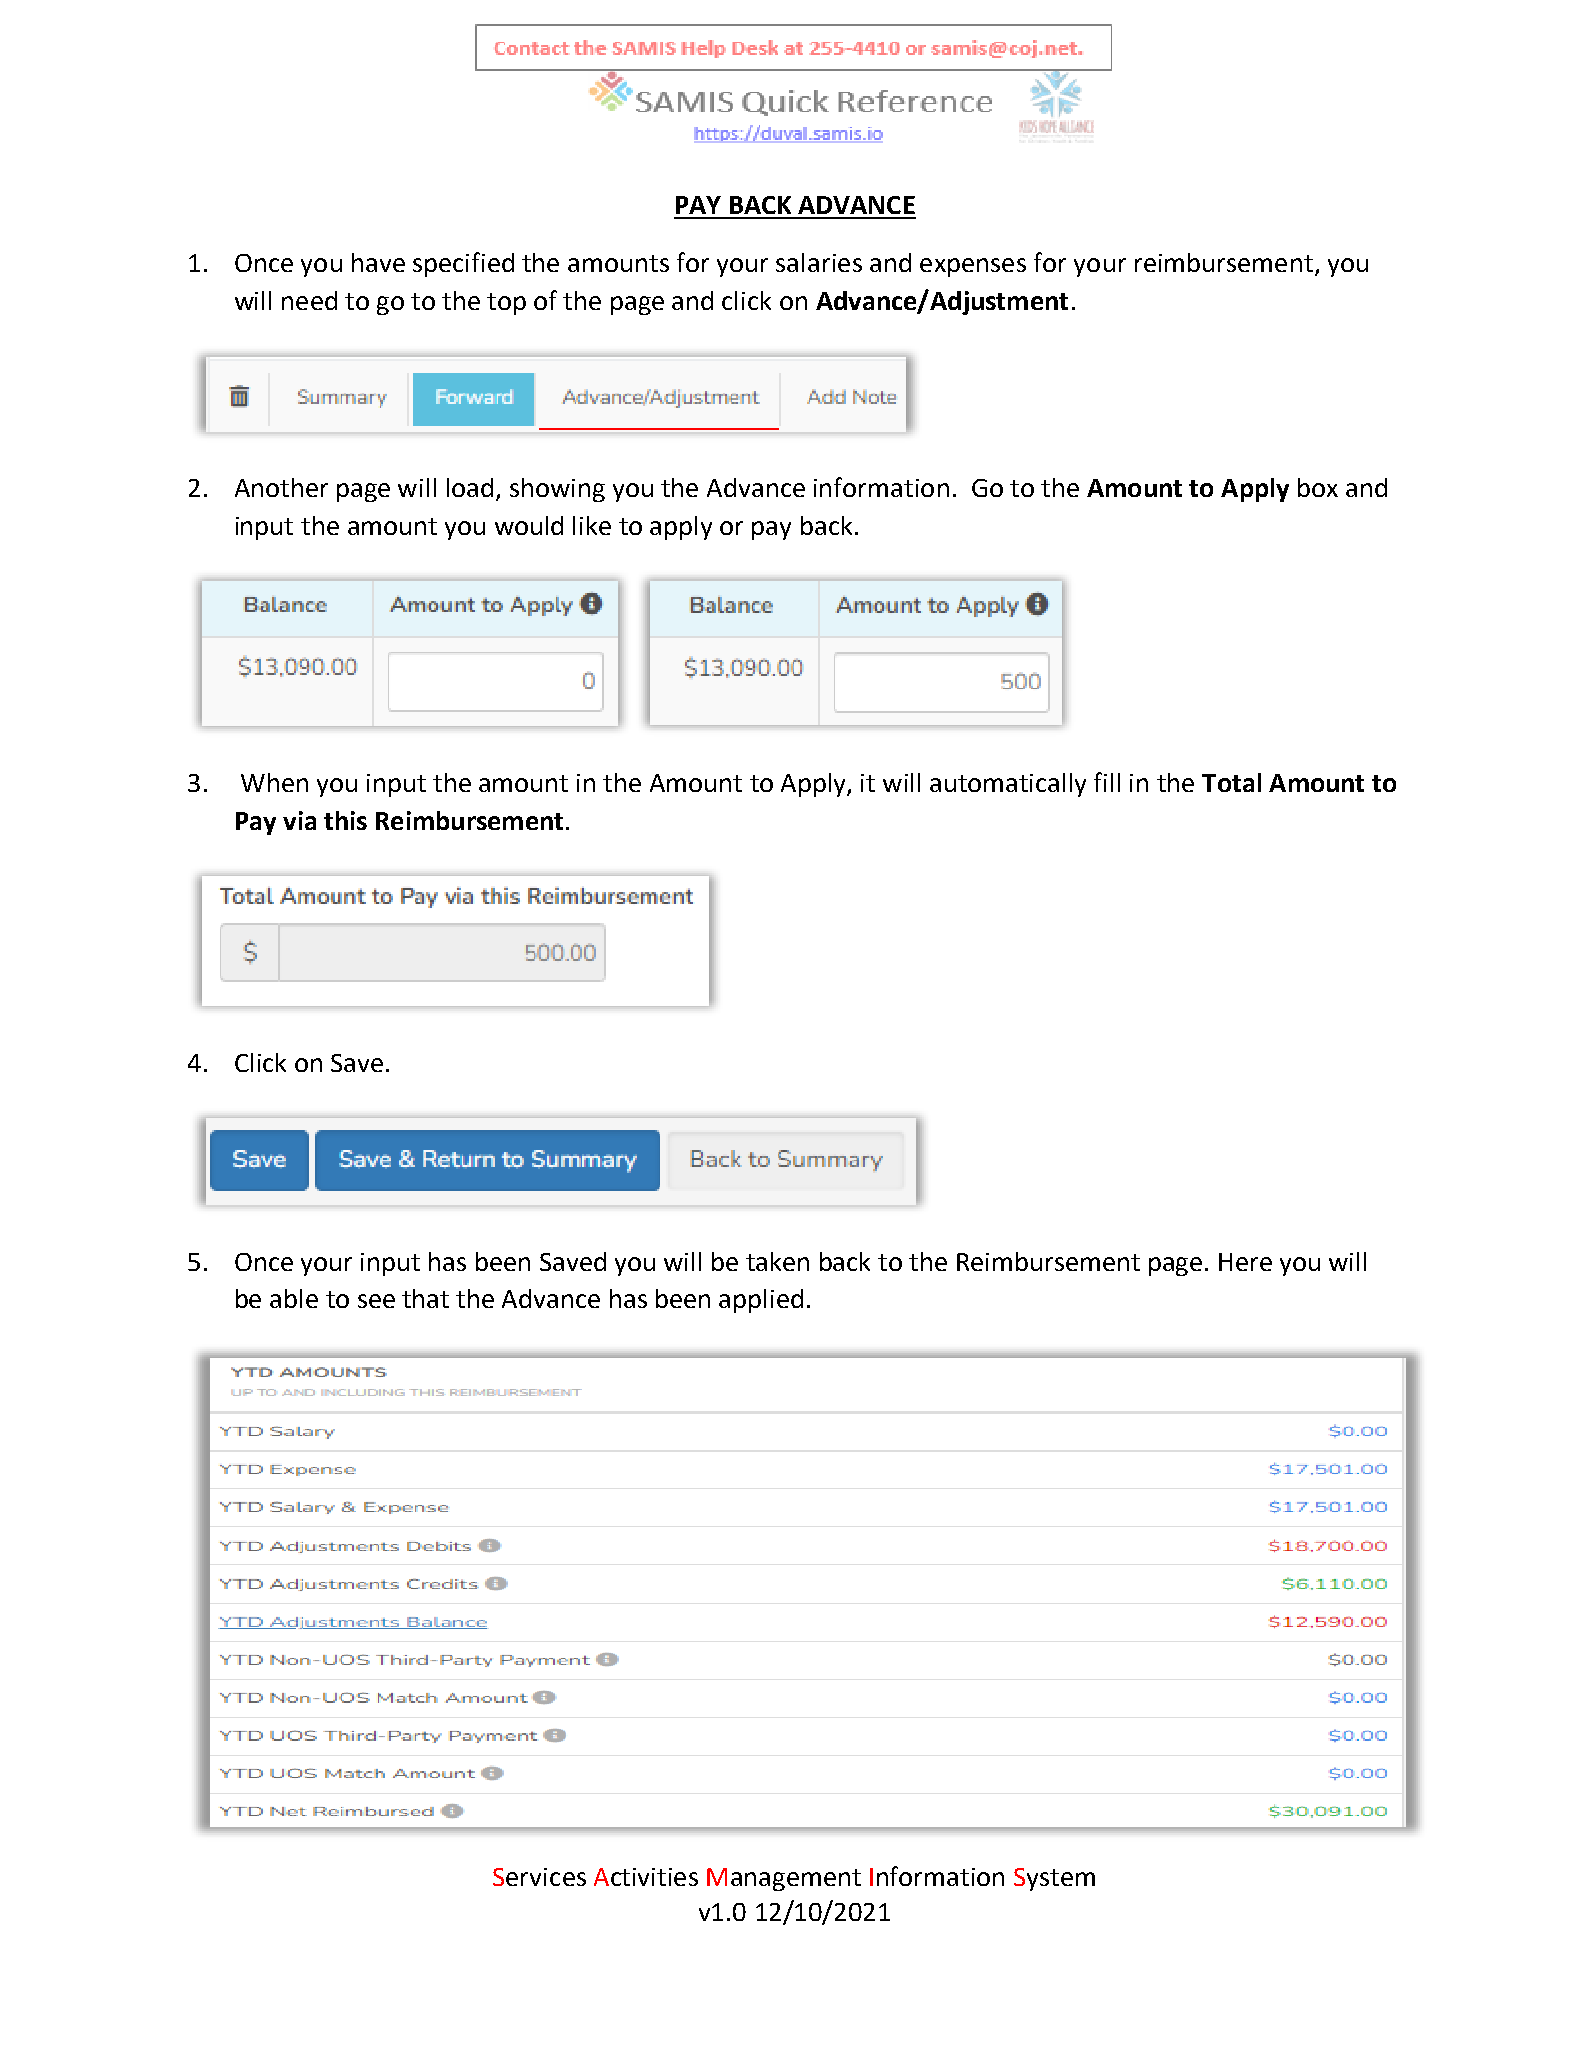 This document has height=2057, width=1589. Describe the element at coordinates (784, 1879) in the document. I see `Management` at that location.
